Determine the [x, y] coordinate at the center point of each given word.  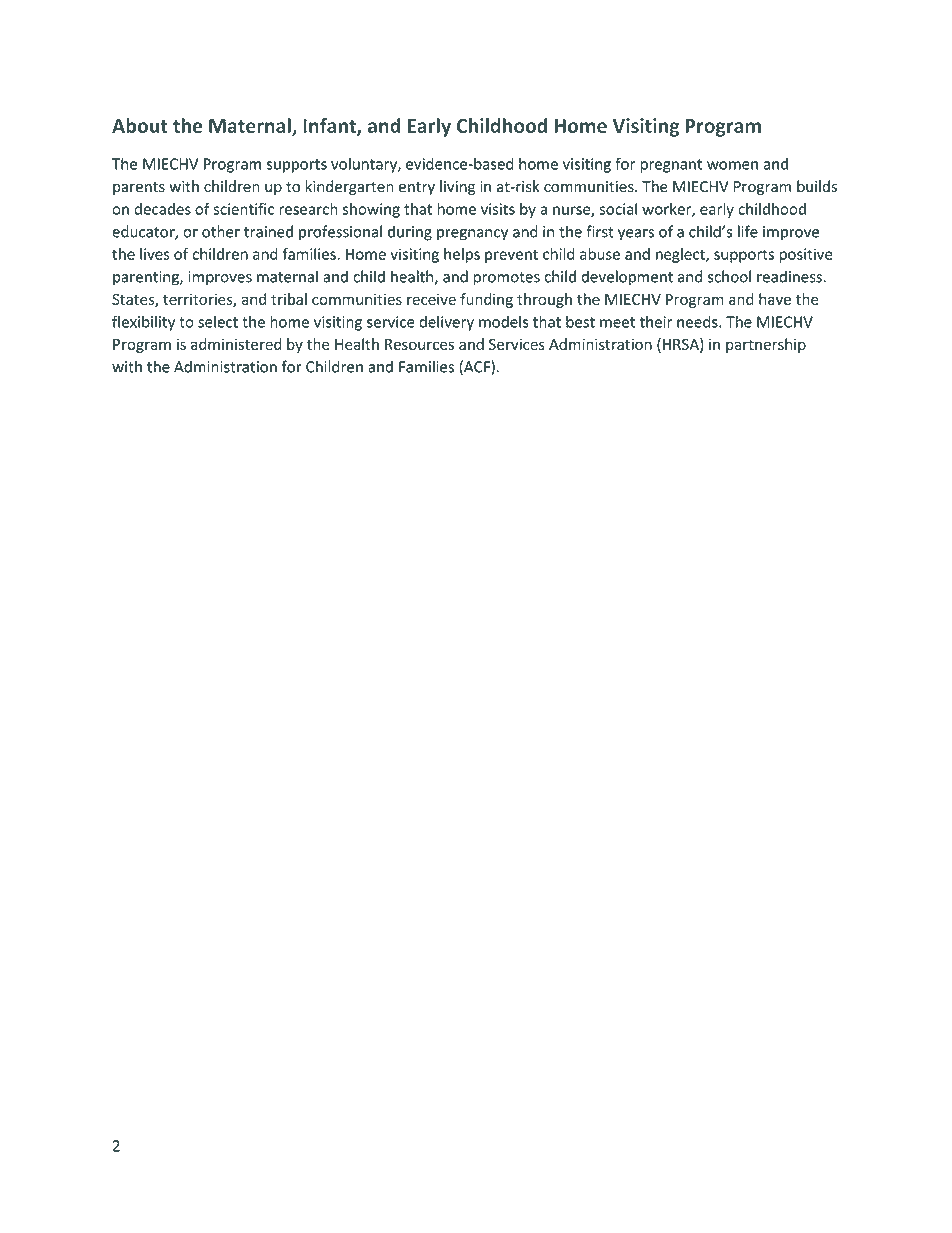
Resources [419, 344]
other [221, 231]
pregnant [671, 166]
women [732, 165]
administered [236, 344]
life [748, 231]
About [140, 125]
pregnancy [472, 235]
